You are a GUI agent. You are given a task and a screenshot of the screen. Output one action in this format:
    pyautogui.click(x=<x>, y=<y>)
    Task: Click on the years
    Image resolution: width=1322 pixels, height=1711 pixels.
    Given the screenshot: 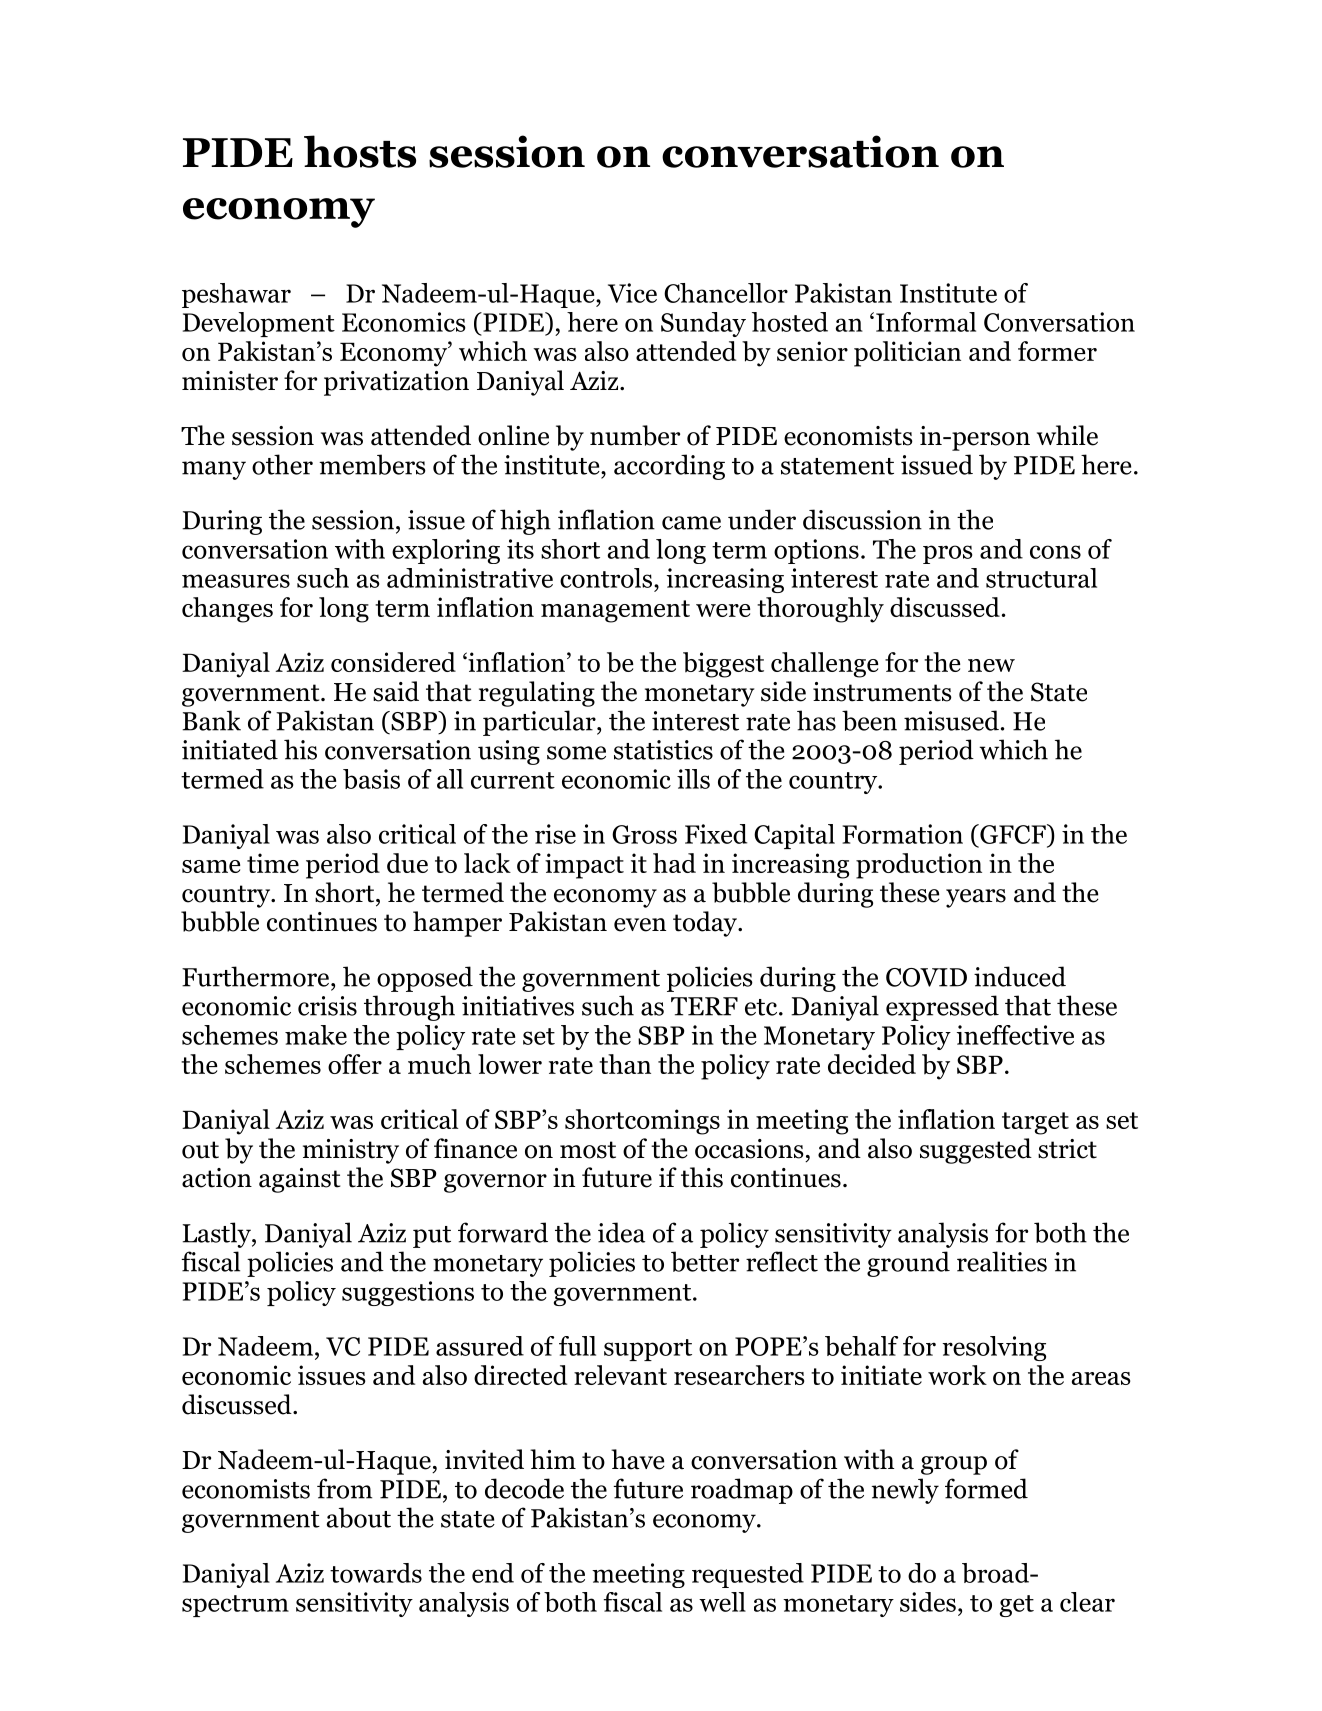 What is the action you would take?
    pyautogui.click(x=976, y=898)
